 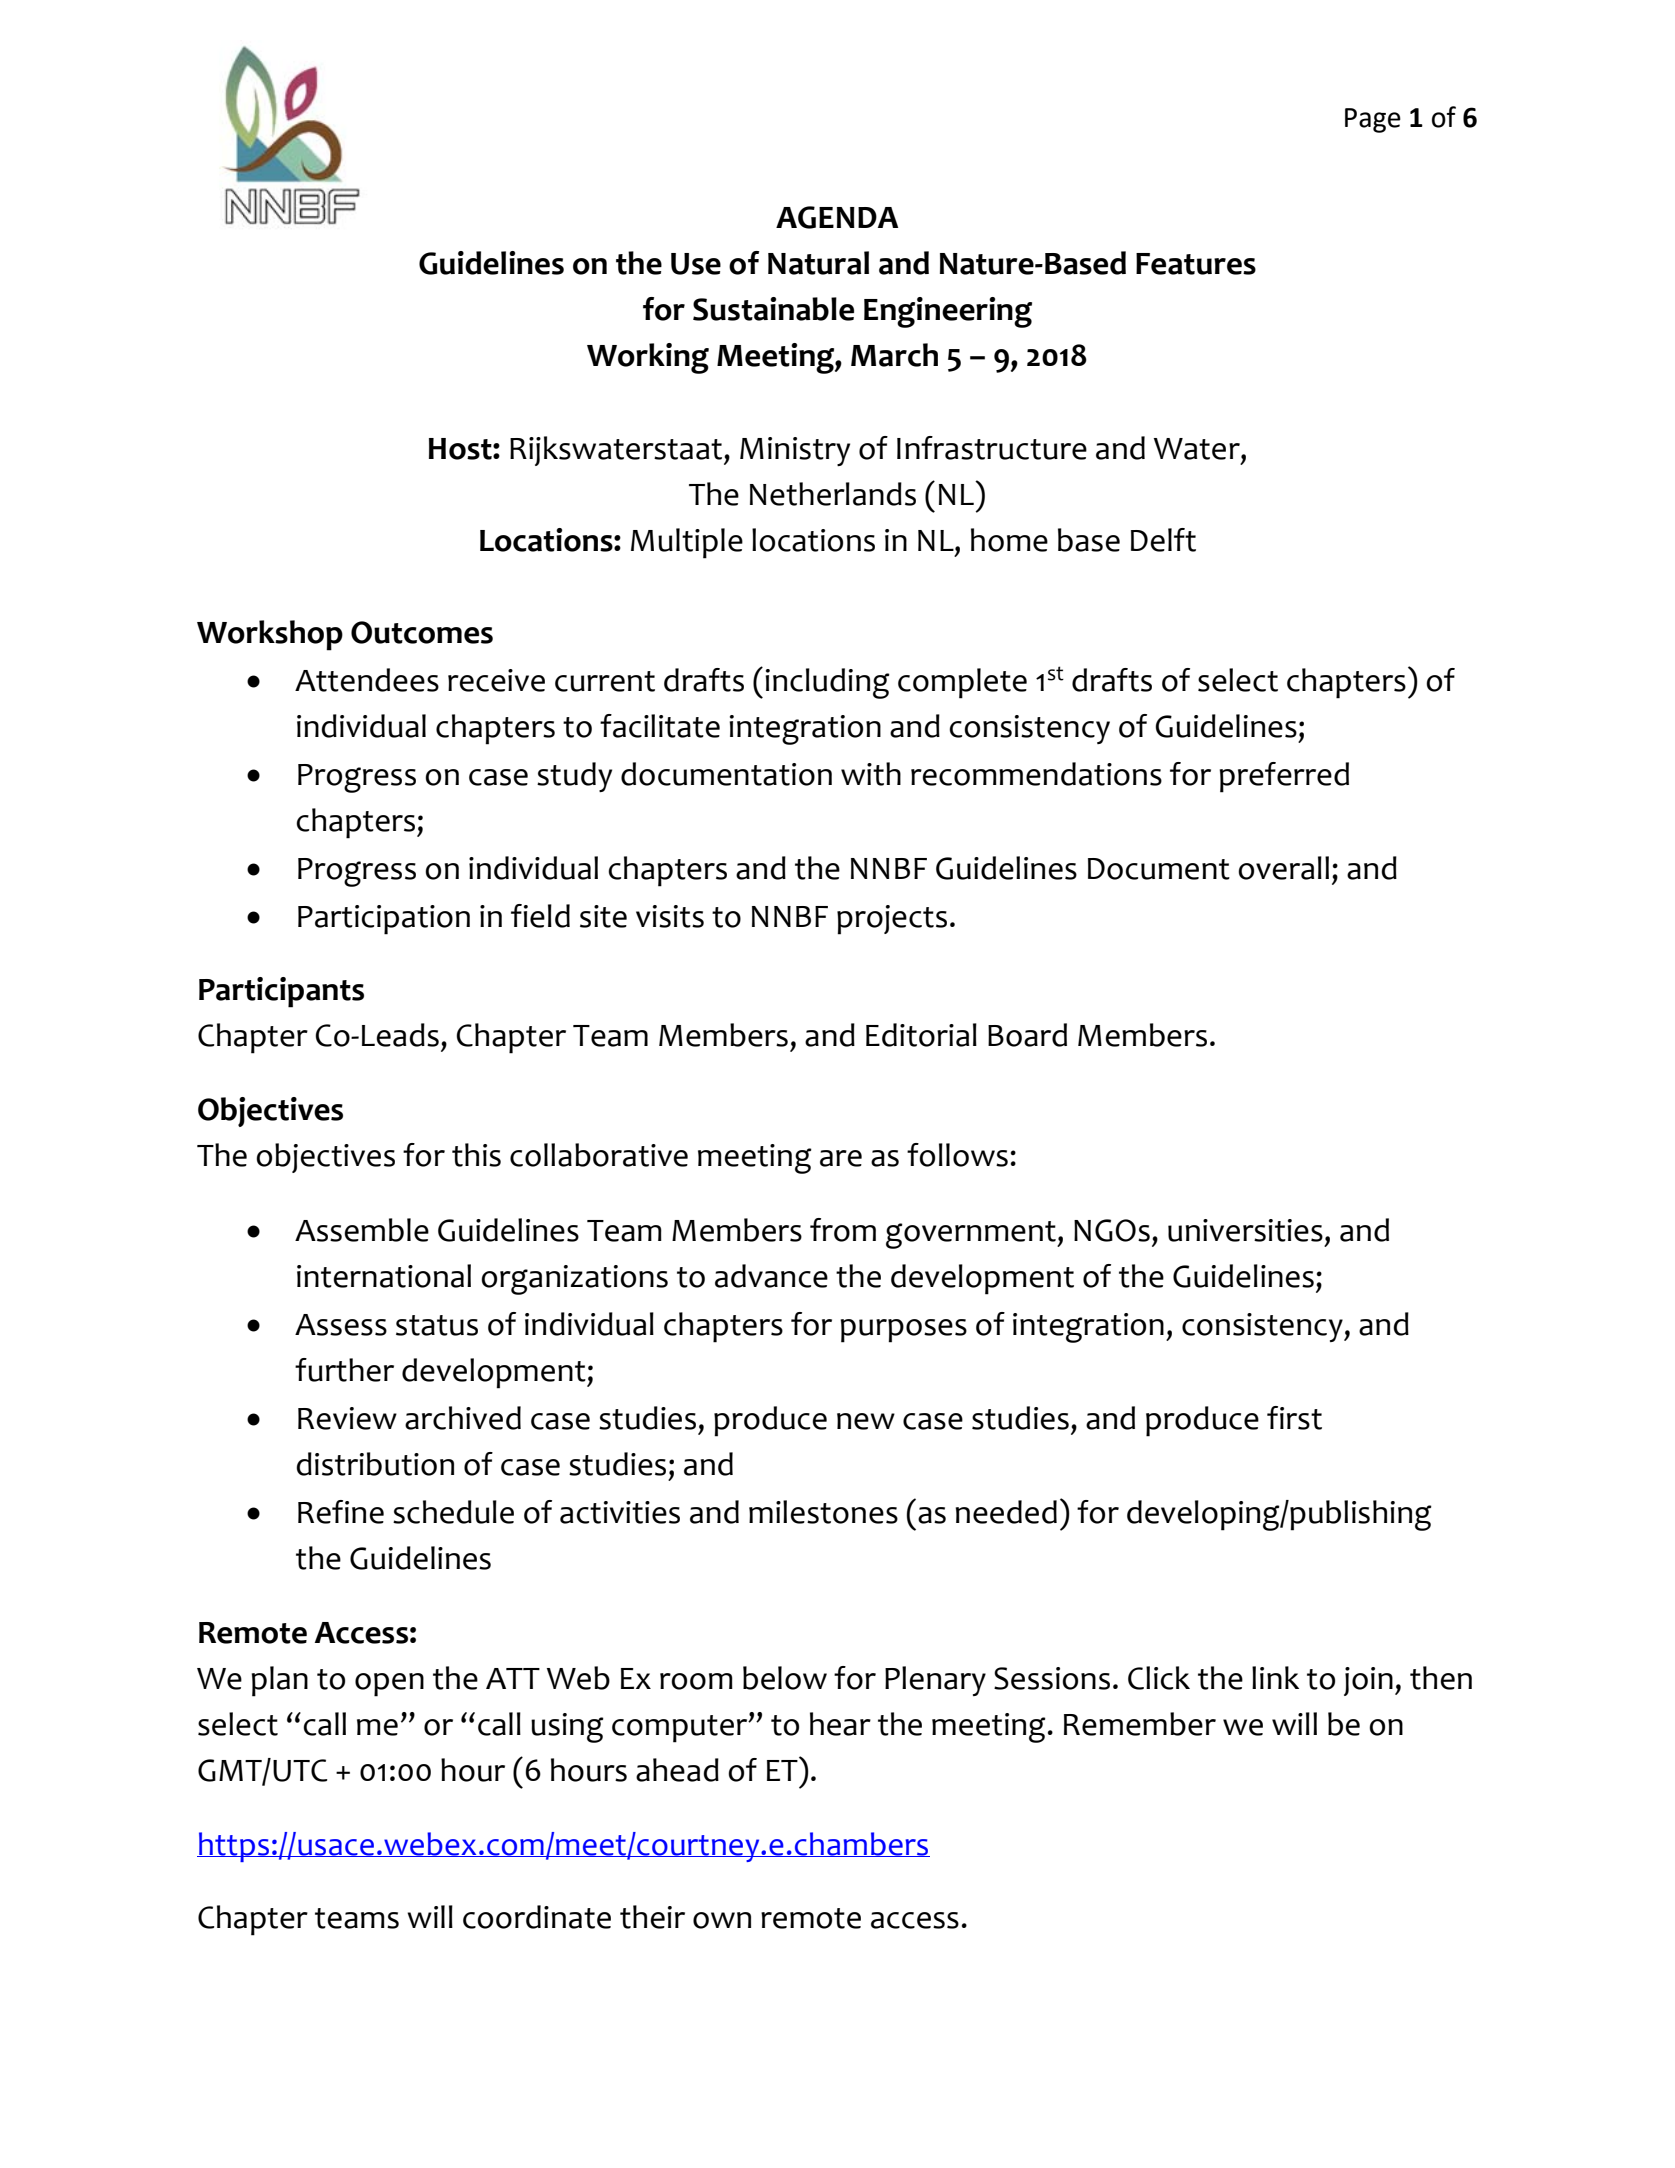 What do you see at coordinates (453, 1512) in the image?
I see `schedule` at bounding box center [453, 1512].
